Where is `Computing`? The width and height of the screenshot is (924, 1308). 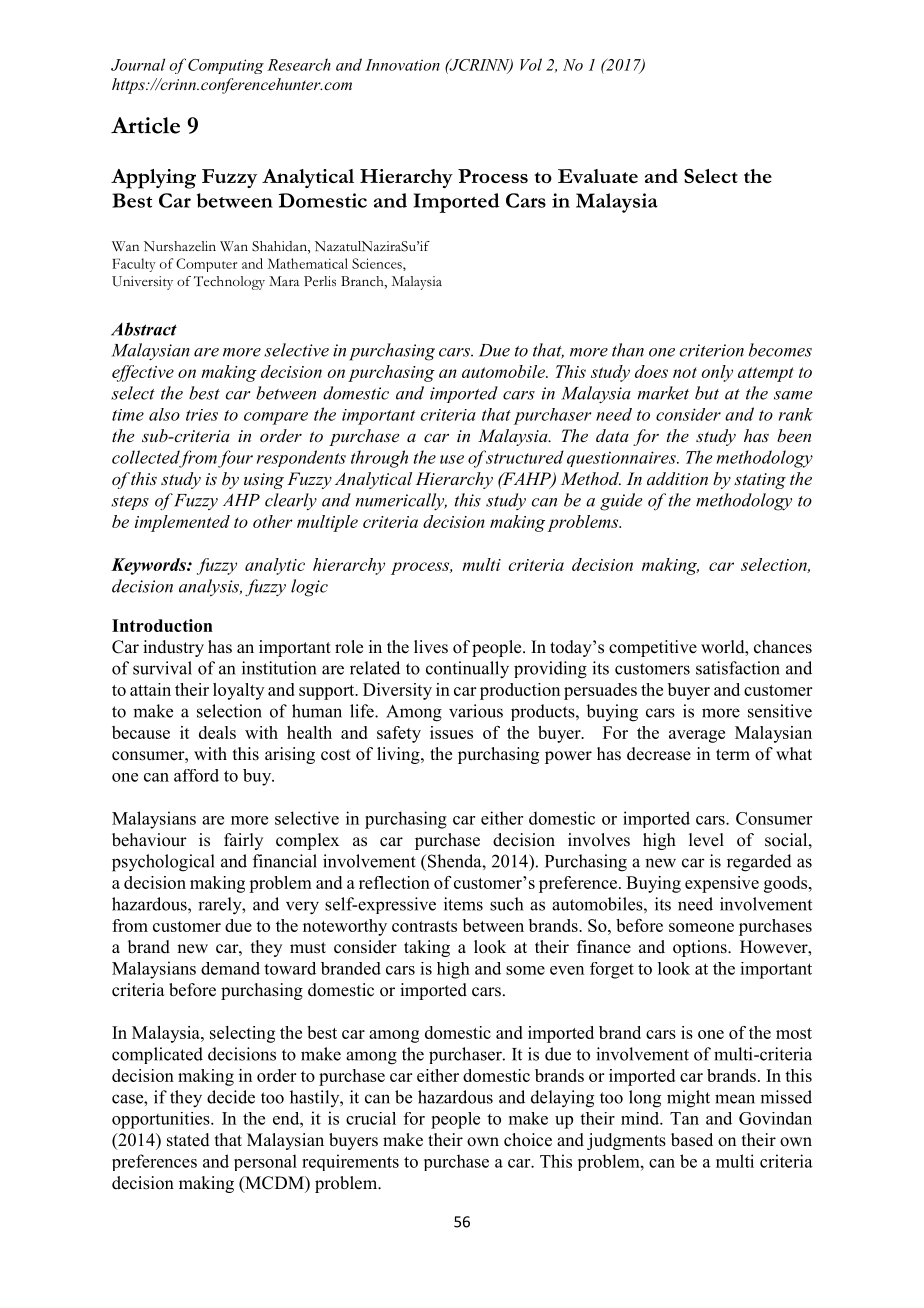
Computing is located at coordinates (226, 66).
